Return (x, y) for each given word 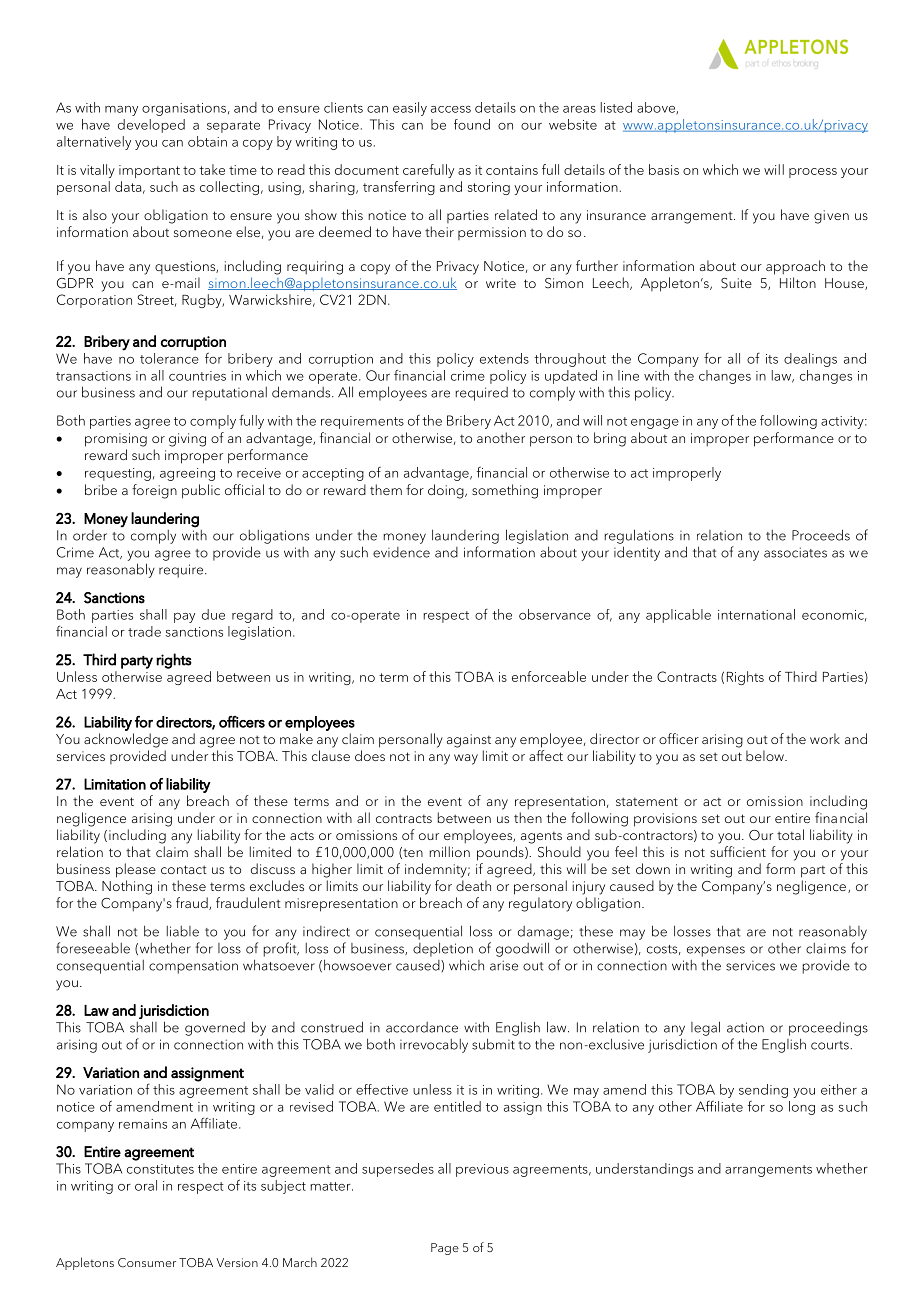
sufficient (738, 851)
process (813, 173)
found (472, 124)
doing (447, 491)
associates (795, 552)
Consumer (147, 1263)
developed (151, 126)
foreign (154, 491)
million (449, 851)
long (802, 1108)
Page (445, 1249)
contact (184, 869)
